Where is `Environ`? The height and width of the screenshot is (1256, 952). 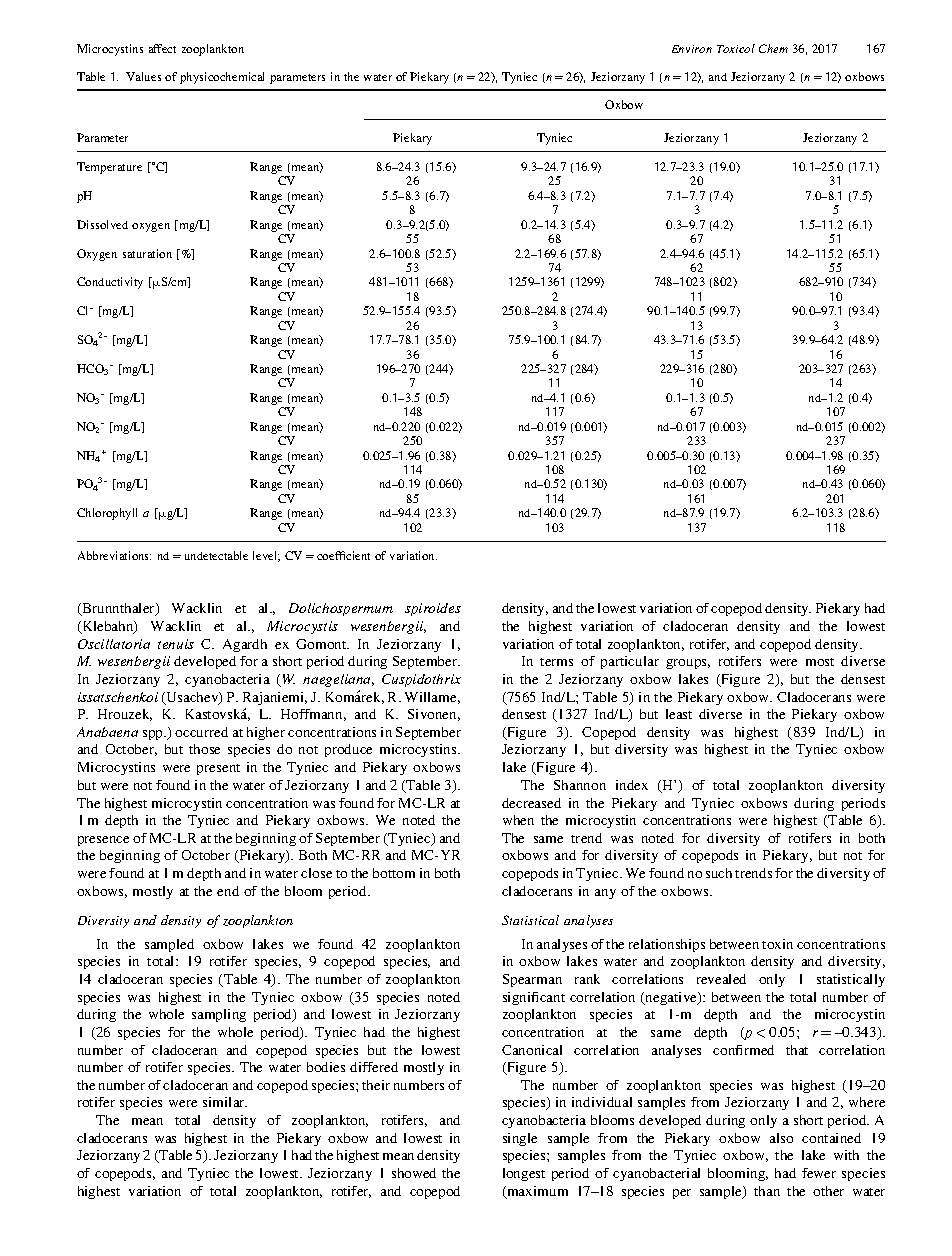
Environ is located at coordinates (692, 49).
